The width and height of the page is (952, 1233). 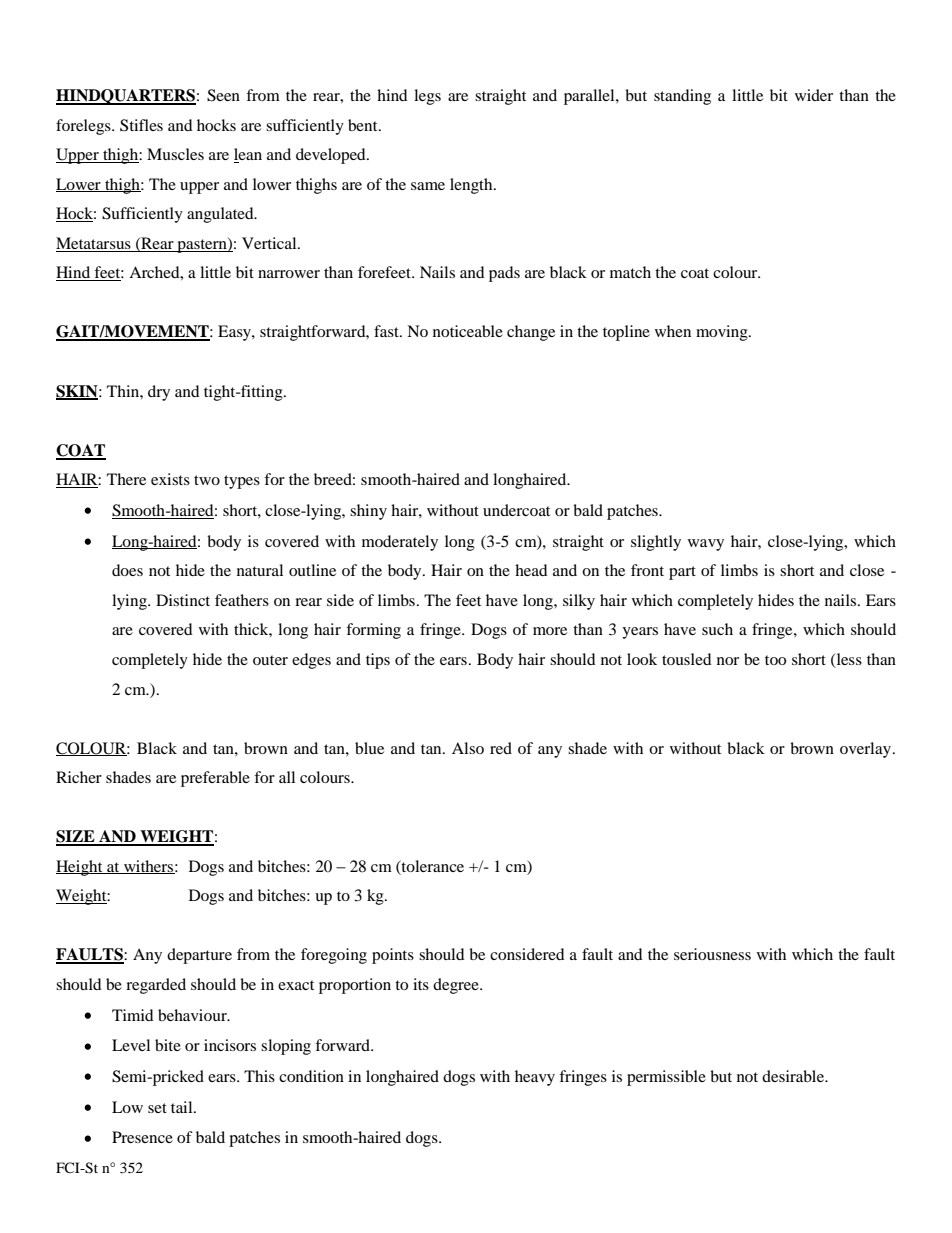 What do you see at coordinates (717, 629) in the page?
I see `such` at bounding box center [717, 629].
